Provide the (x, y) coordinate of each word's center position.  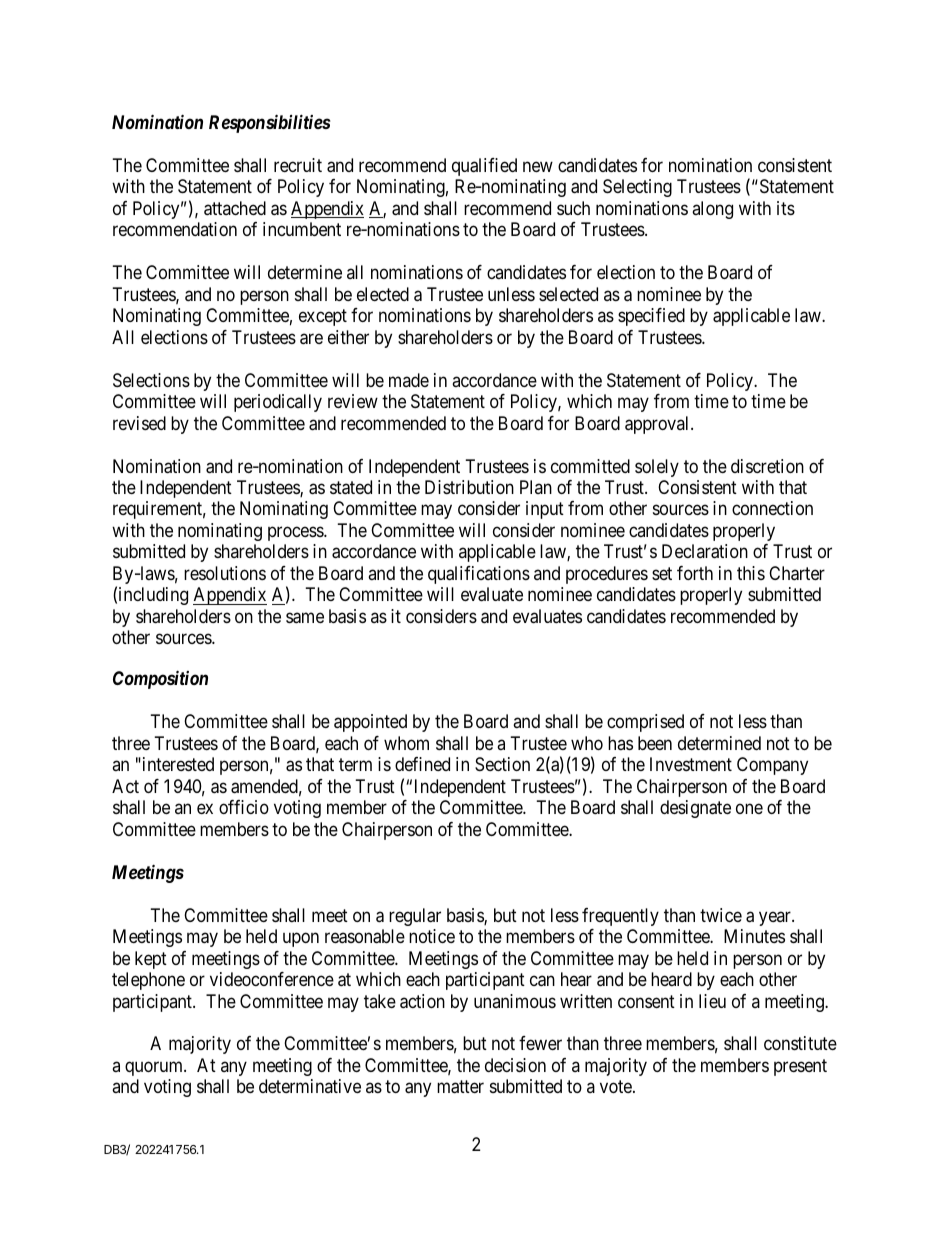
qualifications (479, 575)
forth (695, 573)
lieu (712, 1001)
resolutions (225, 573)
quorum (155, 1068)
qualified (484, 167)
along (712, 210)
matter (460, 1087)
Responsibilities (270, 123)
